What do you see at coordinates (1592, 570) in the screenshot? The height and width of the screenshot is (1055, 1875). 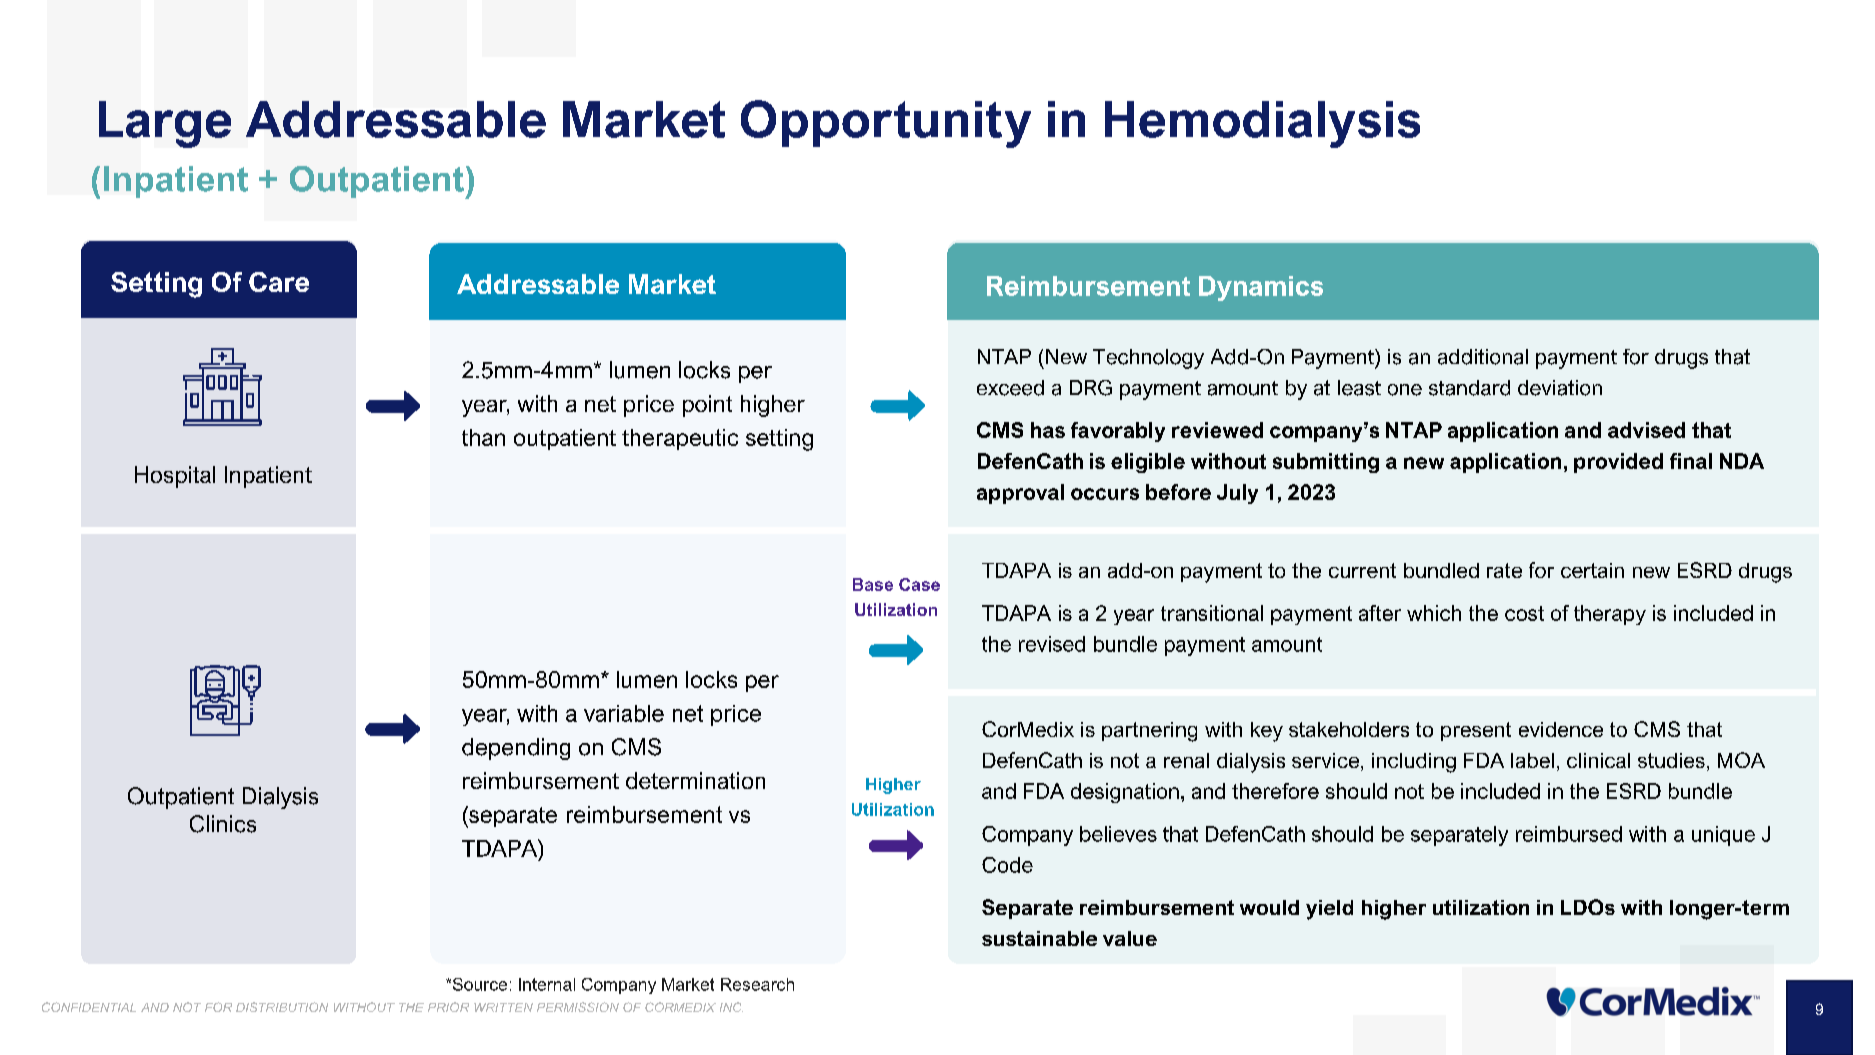 I see `certain` at bounding box center [1592, 570].
